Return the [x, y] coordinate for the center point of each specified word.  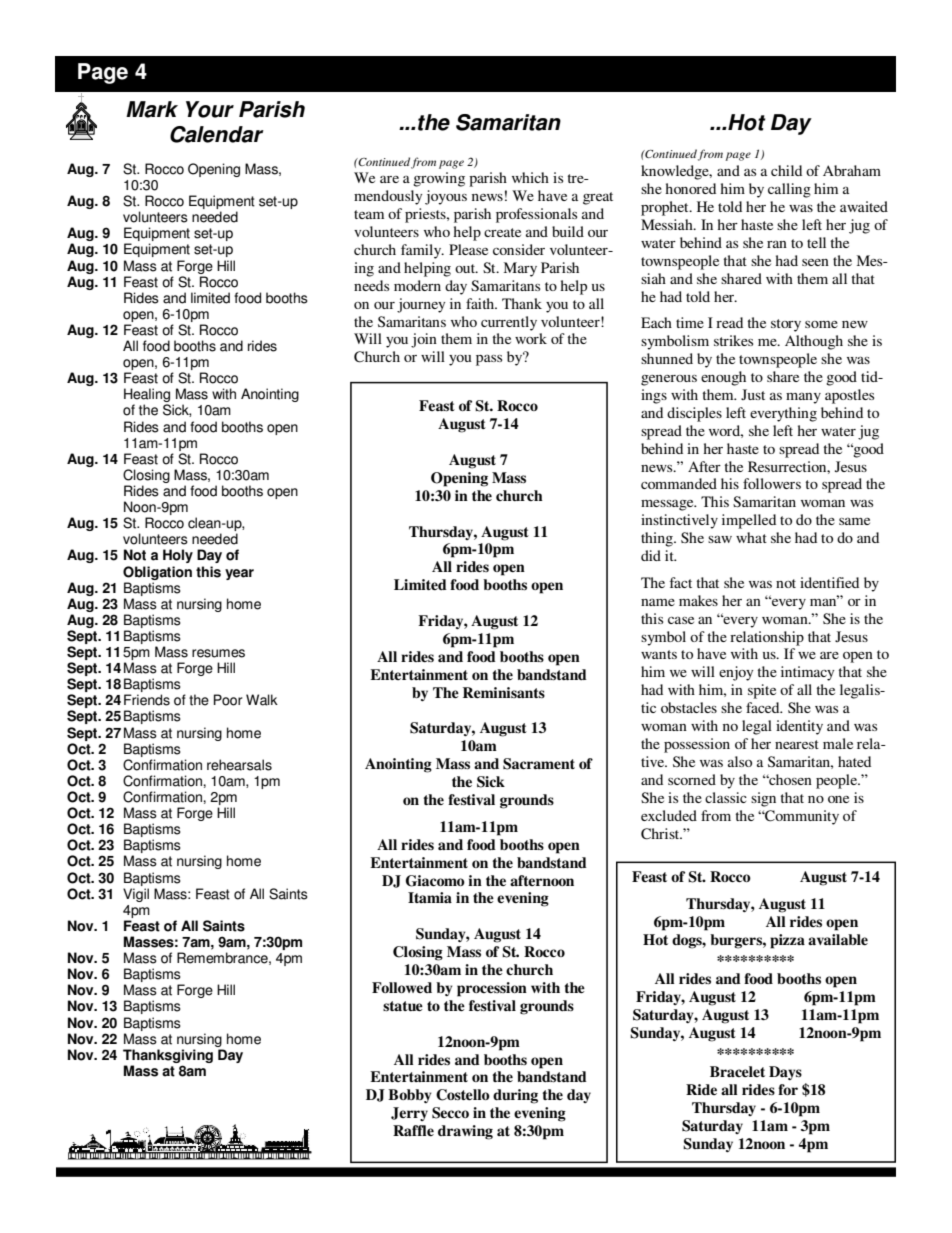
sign [763, 799]
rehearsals [239, 765]
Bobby [410, 1096]
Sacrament [539, 764]
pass [489, 360]
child [786, 170]
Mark [152, 109]
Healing [147, 396]
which [530, 177]
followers [772, 483]
